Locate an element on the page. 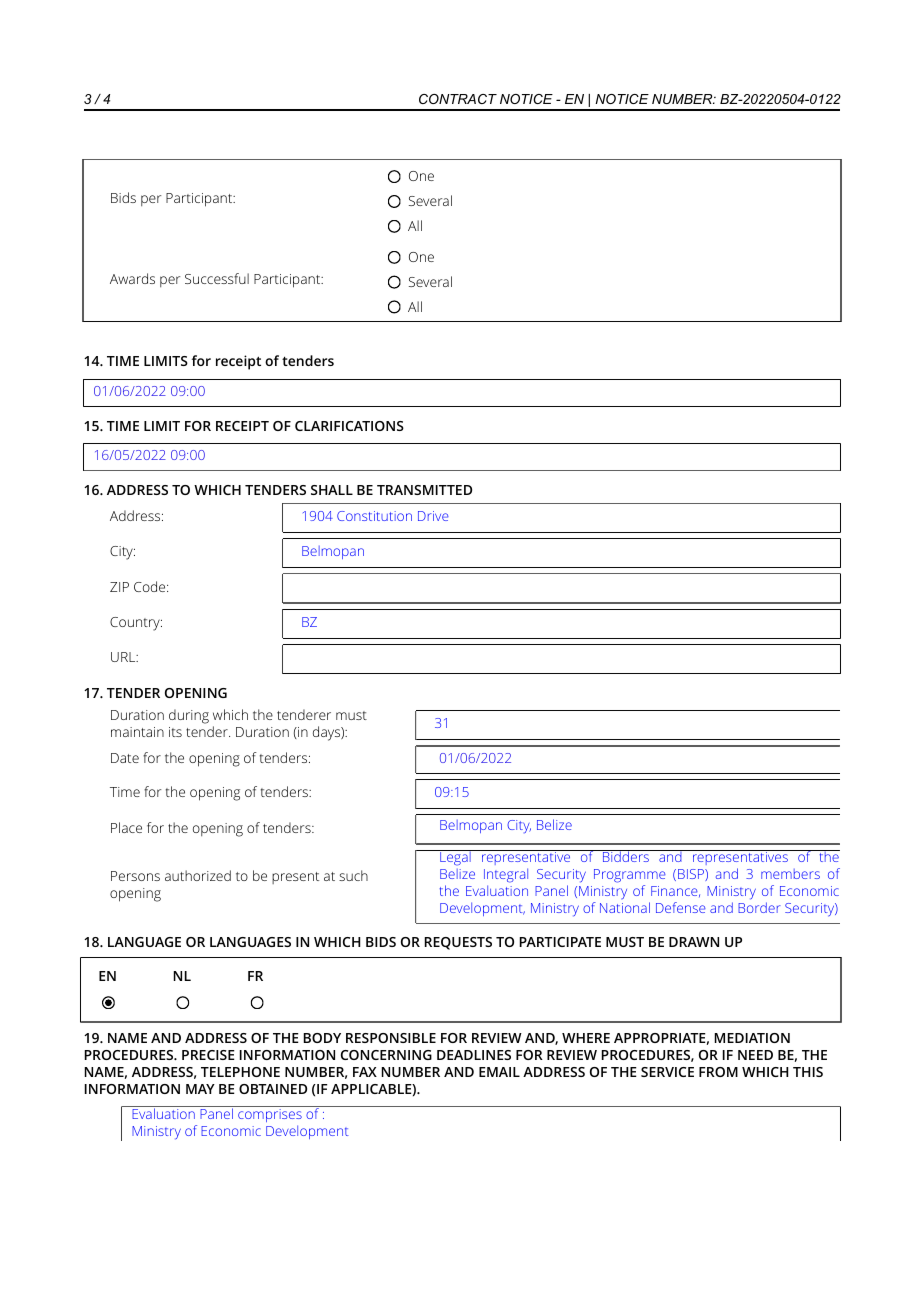  Code is located at coordinates (151, 586).
